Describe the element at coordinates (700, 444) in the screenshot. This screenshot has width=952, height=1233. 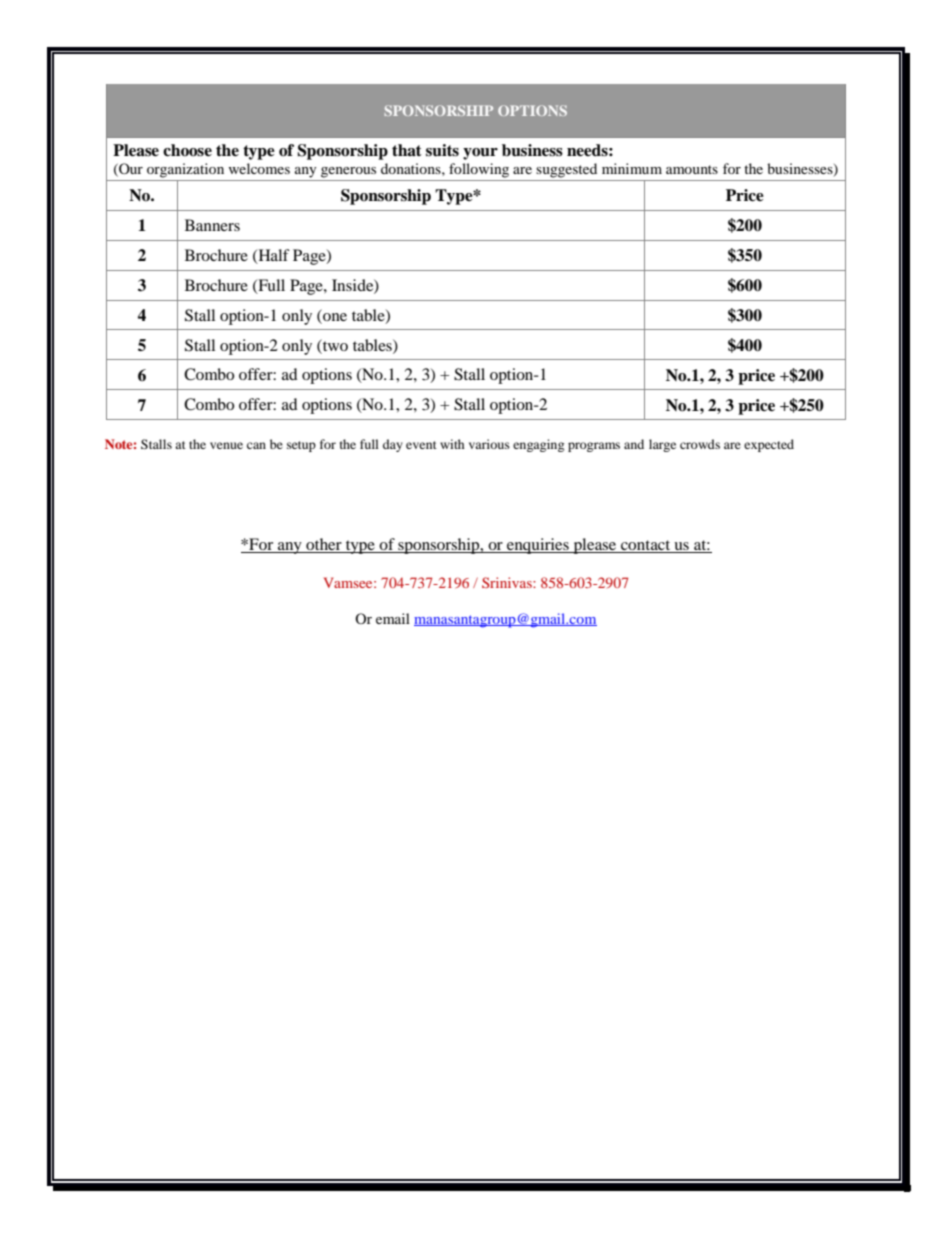
I see `crowds` at that location.
